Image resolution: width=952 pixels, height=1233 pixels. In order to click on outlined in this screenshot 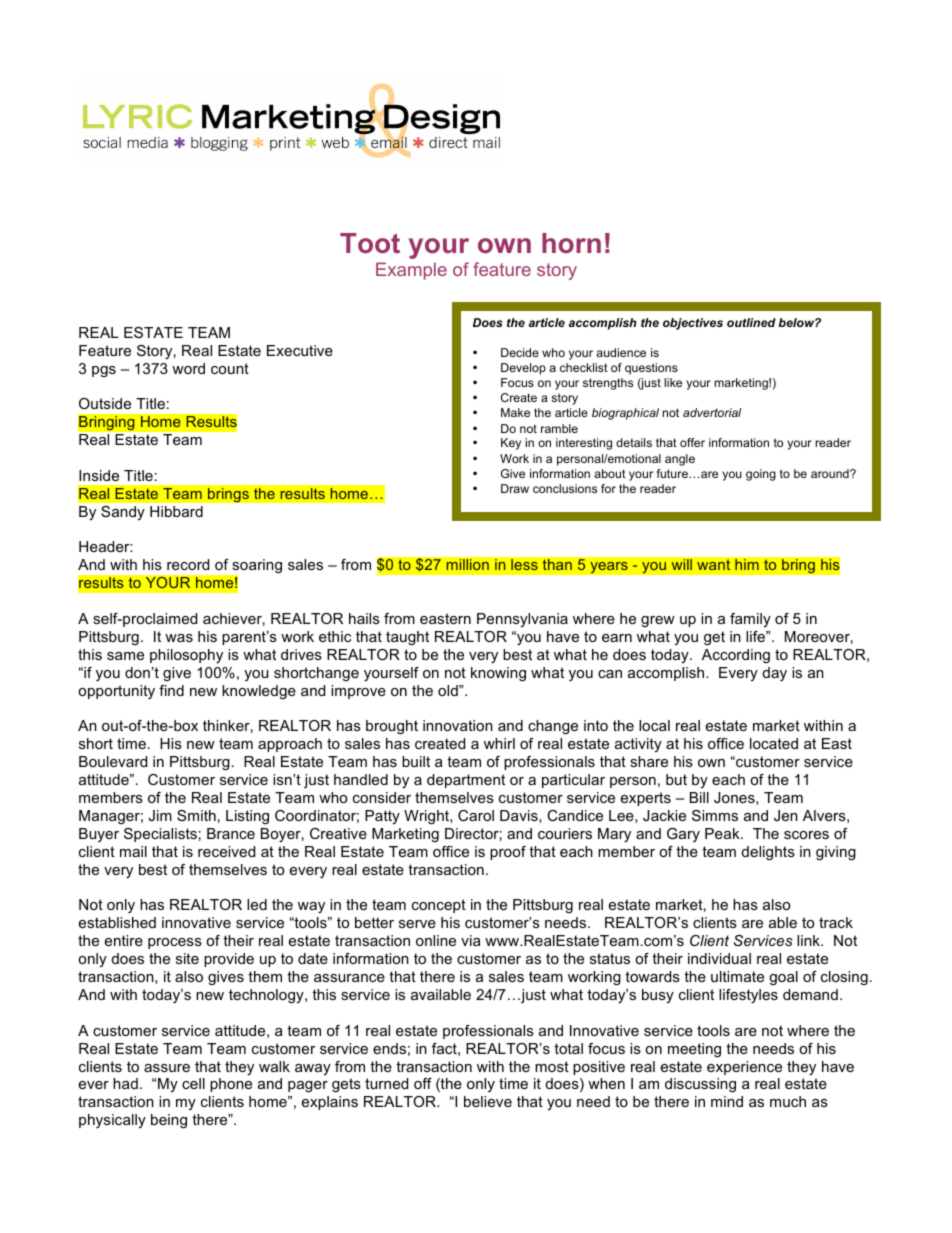, I will do `click(751, 322)`.
